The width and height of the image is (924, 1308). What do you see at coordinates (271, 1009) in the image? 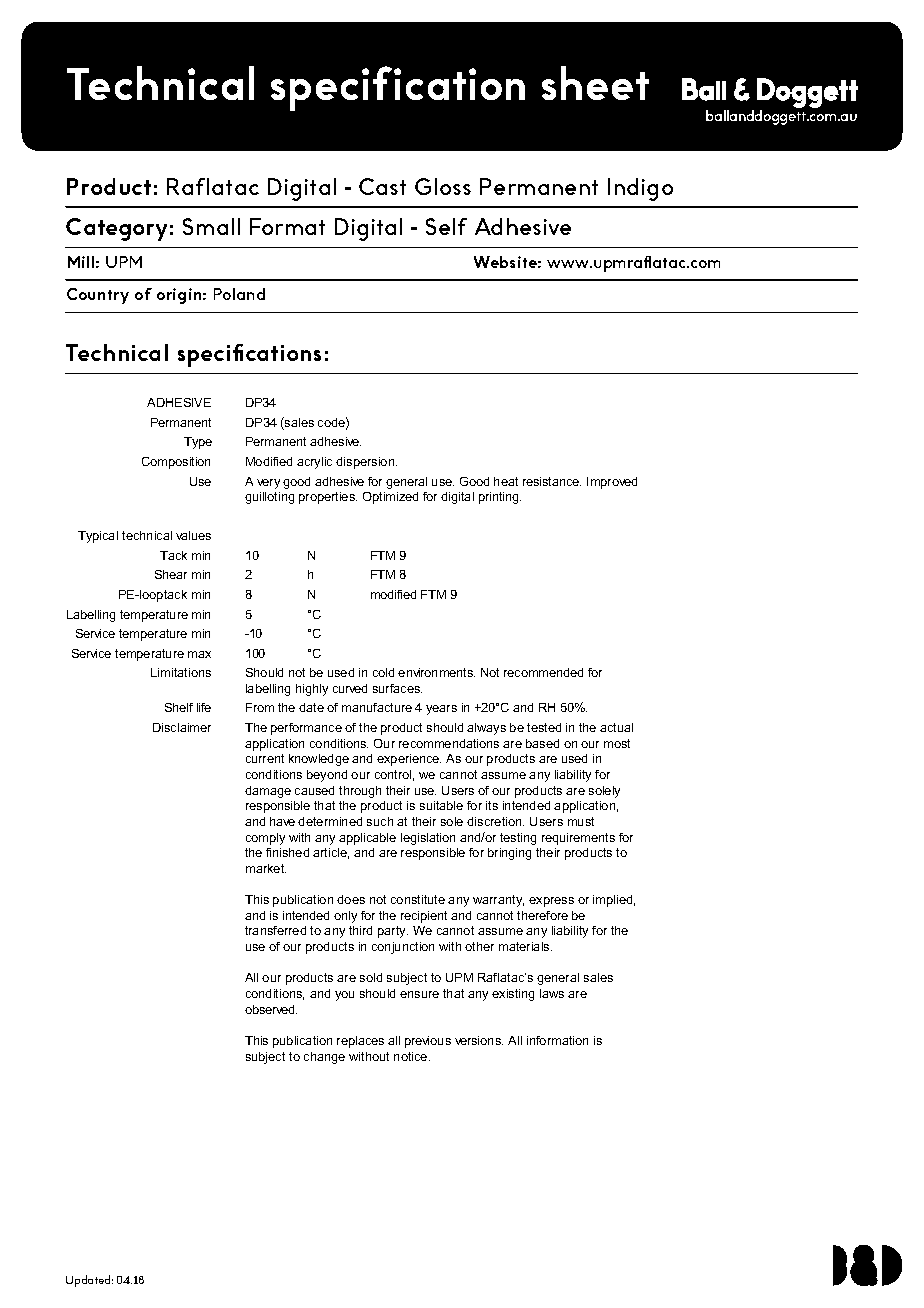
I see `observed` at bounding box center [271, 1009].
